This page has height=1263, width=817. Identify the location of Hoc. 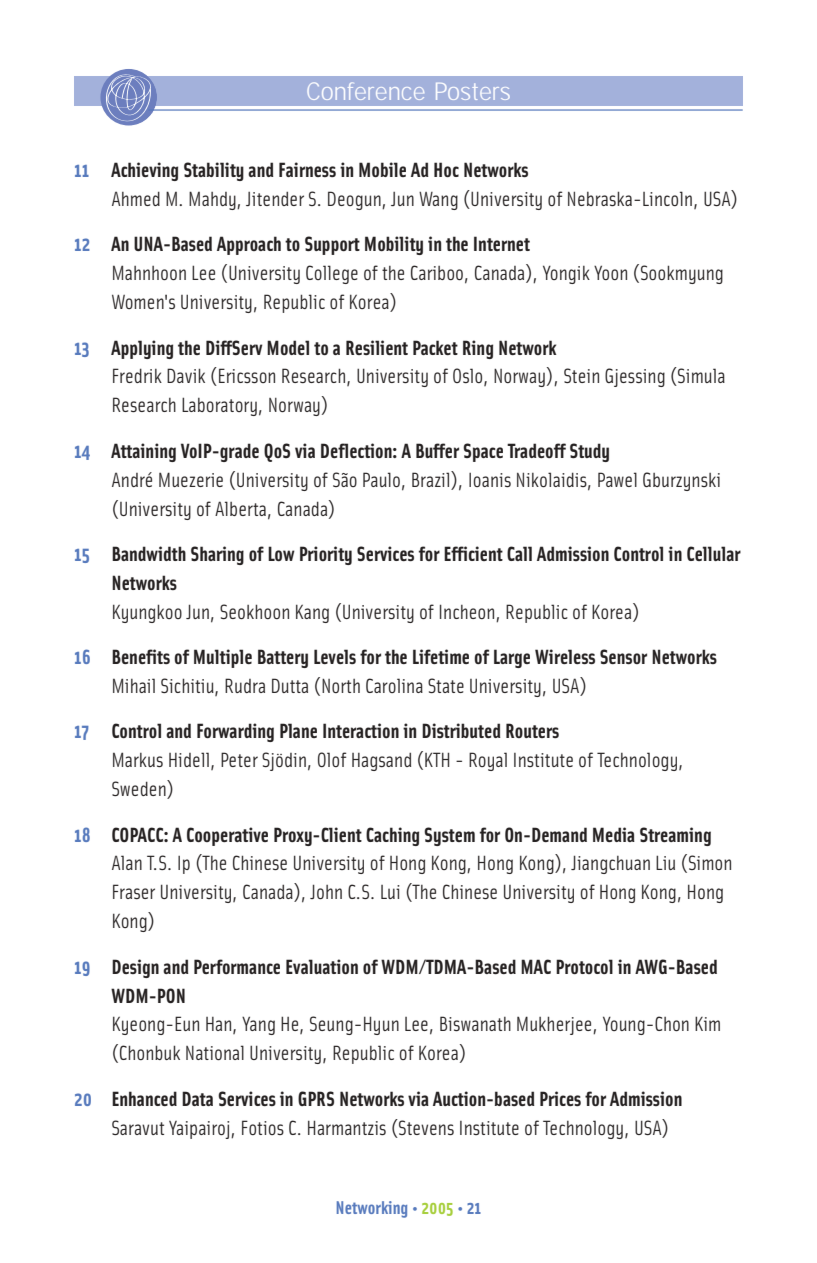
(446, 169).
